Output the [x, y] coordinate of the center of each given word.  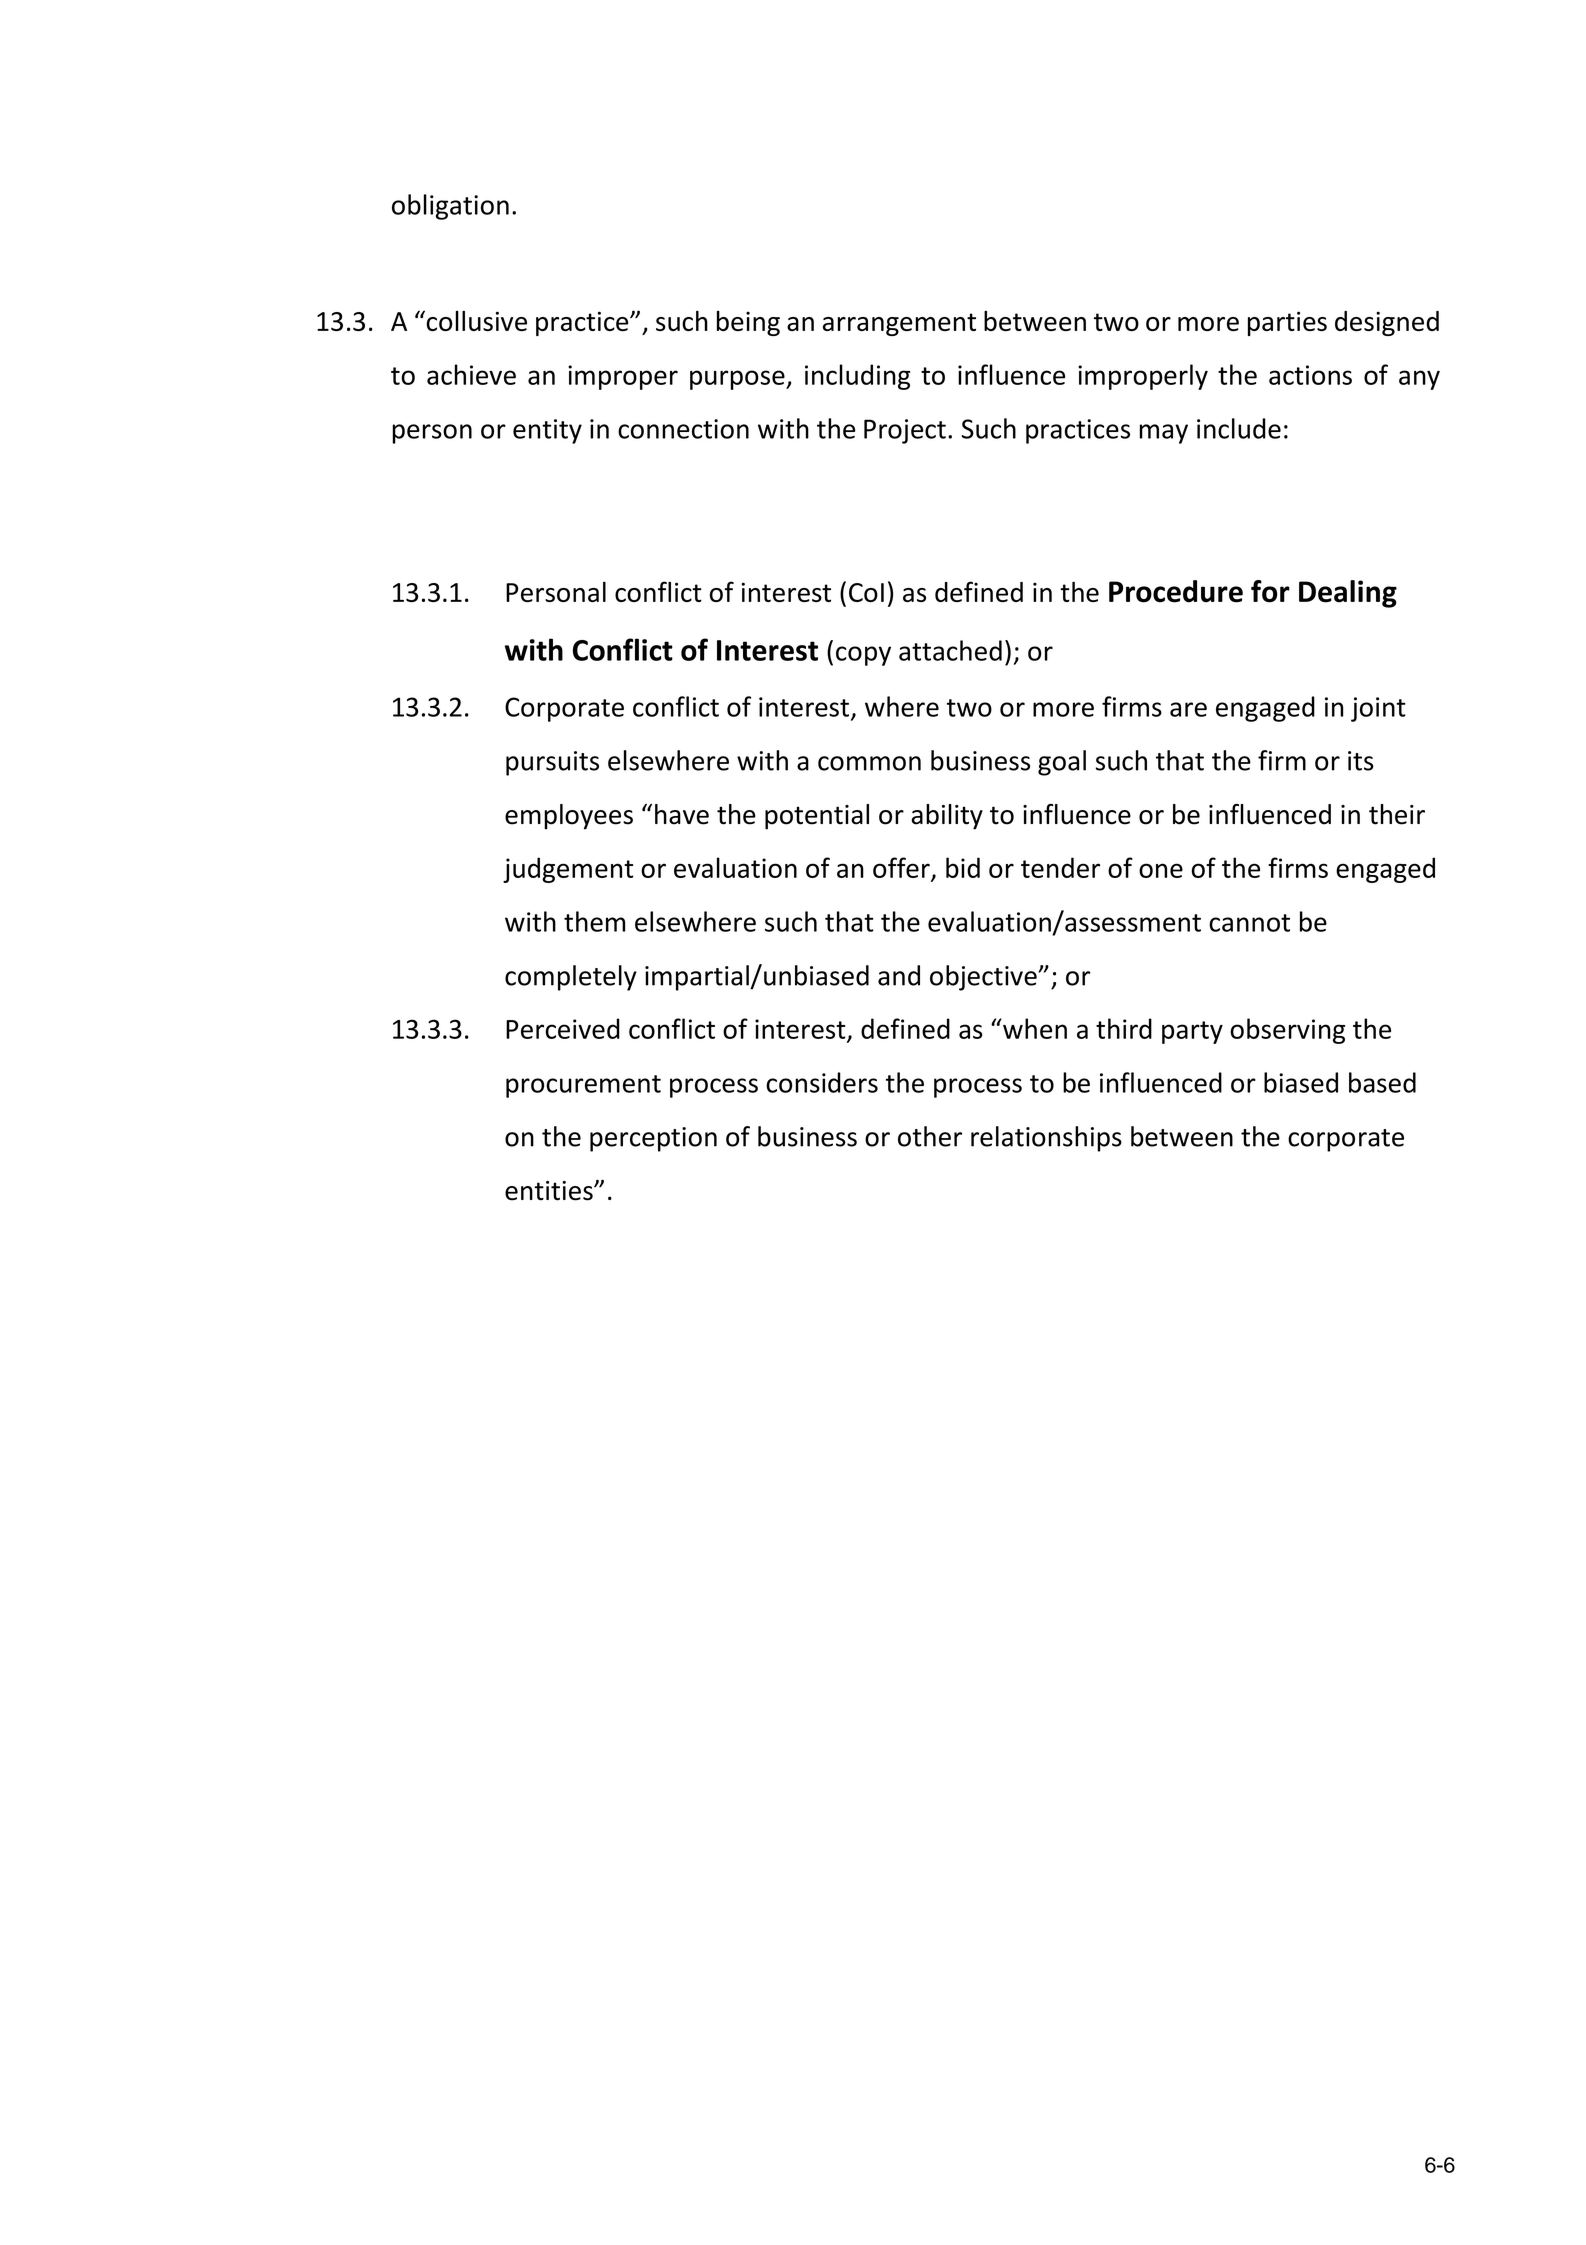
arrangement [899, 324]
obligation [450, 207]
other [930, 1136]
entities [550, 1191]
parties [1287, 323]
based [1382, 1082]
